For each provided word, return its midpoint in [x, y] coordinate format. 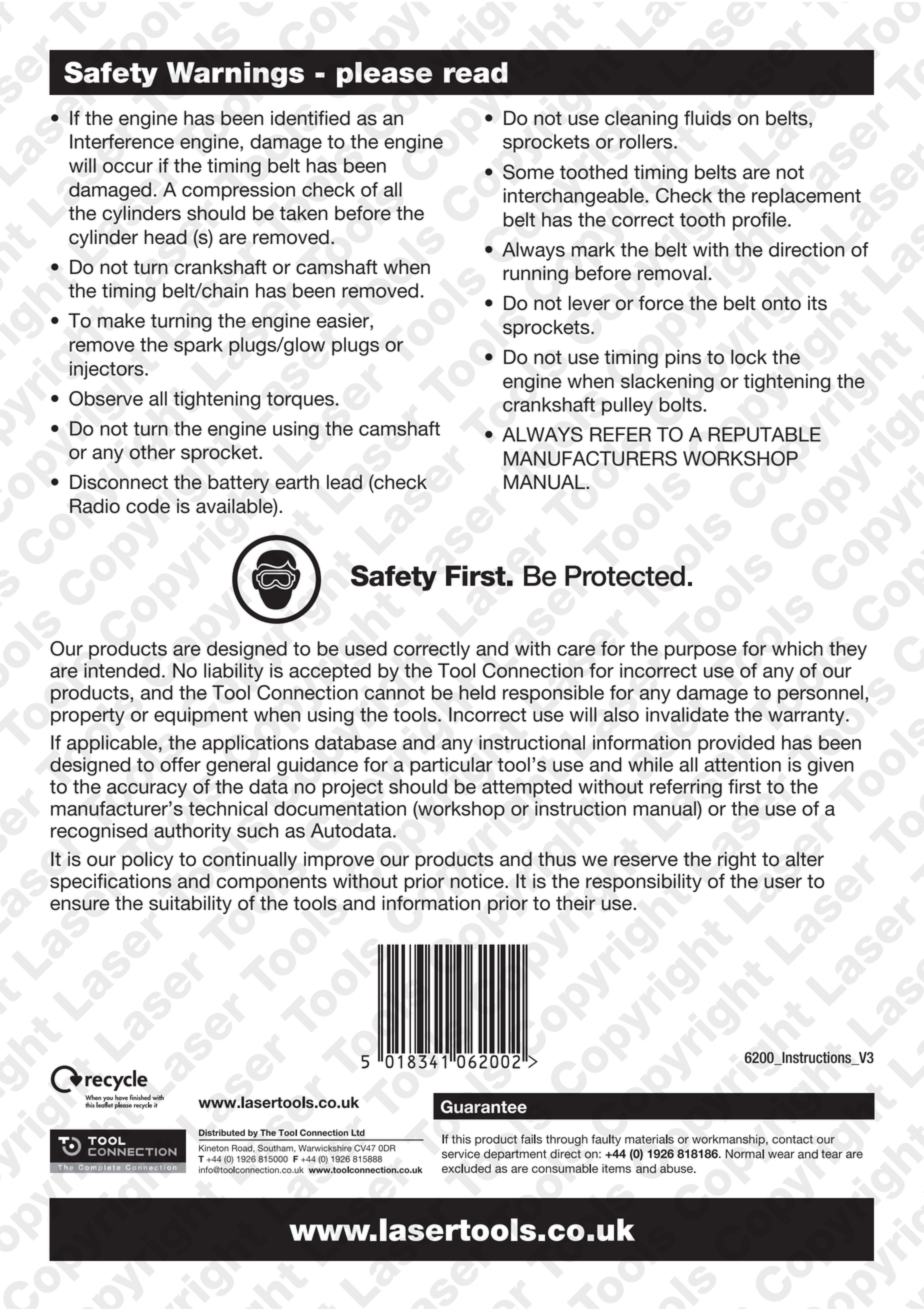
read [476, 72]
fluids [707, 118]
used [366, 648]
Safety [111, 74]
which [797, 648]
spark [198, 346]
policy [147, 860]
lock [749, 357]
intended [122, 670]
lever [589, 303]
